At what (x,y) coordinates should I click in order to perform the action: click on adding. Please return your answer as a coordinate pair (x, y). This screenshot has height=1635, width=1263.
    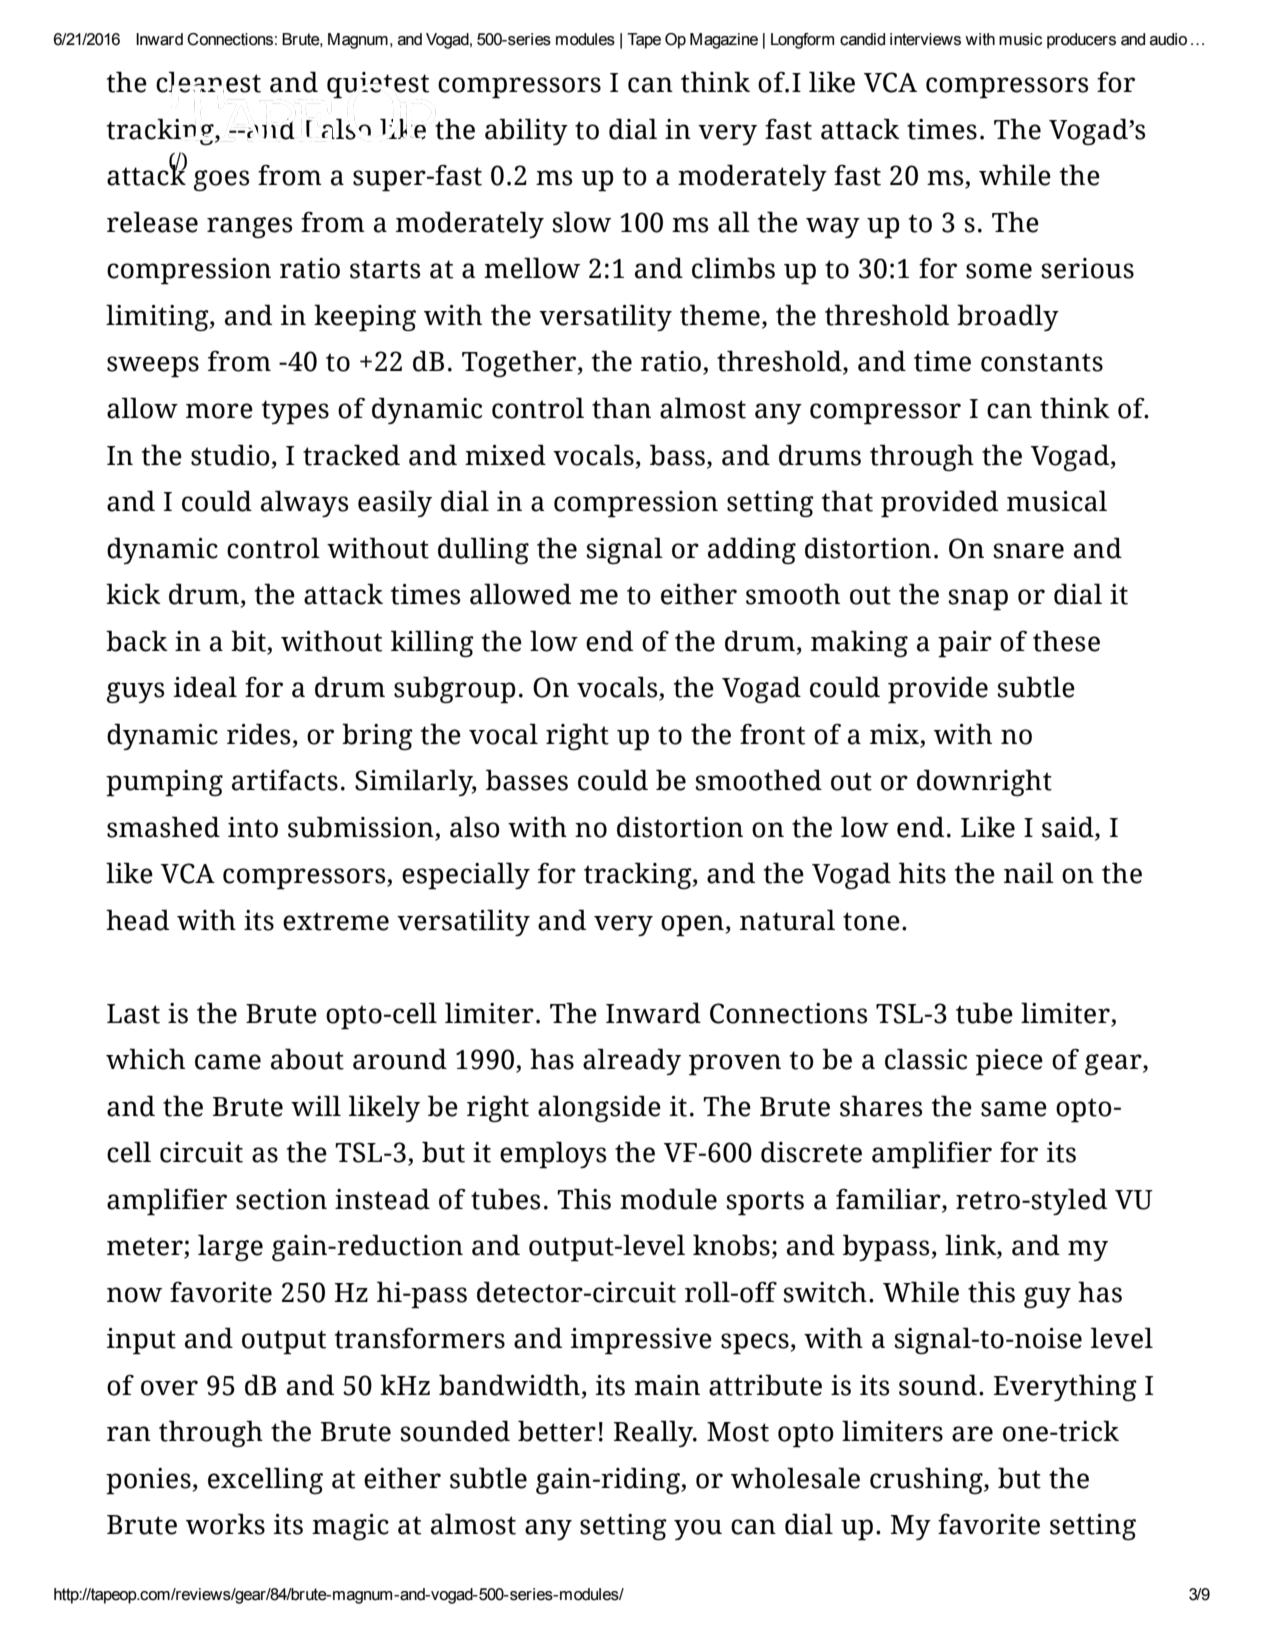
    Looking at the image, I should click on (752, 550).
